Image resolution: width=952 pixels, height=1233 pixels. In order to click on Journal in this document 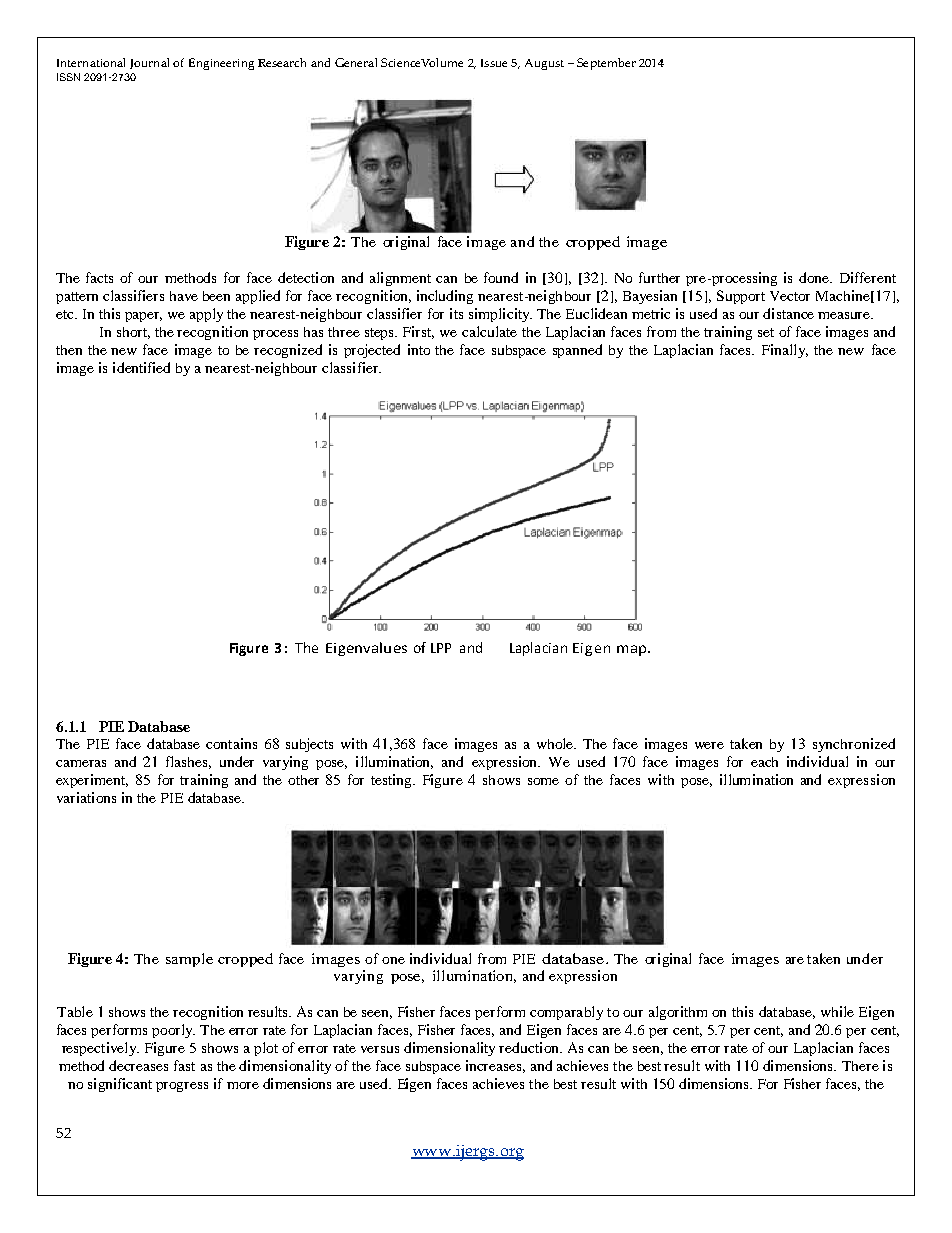, I will do `click(149, 63)`.
